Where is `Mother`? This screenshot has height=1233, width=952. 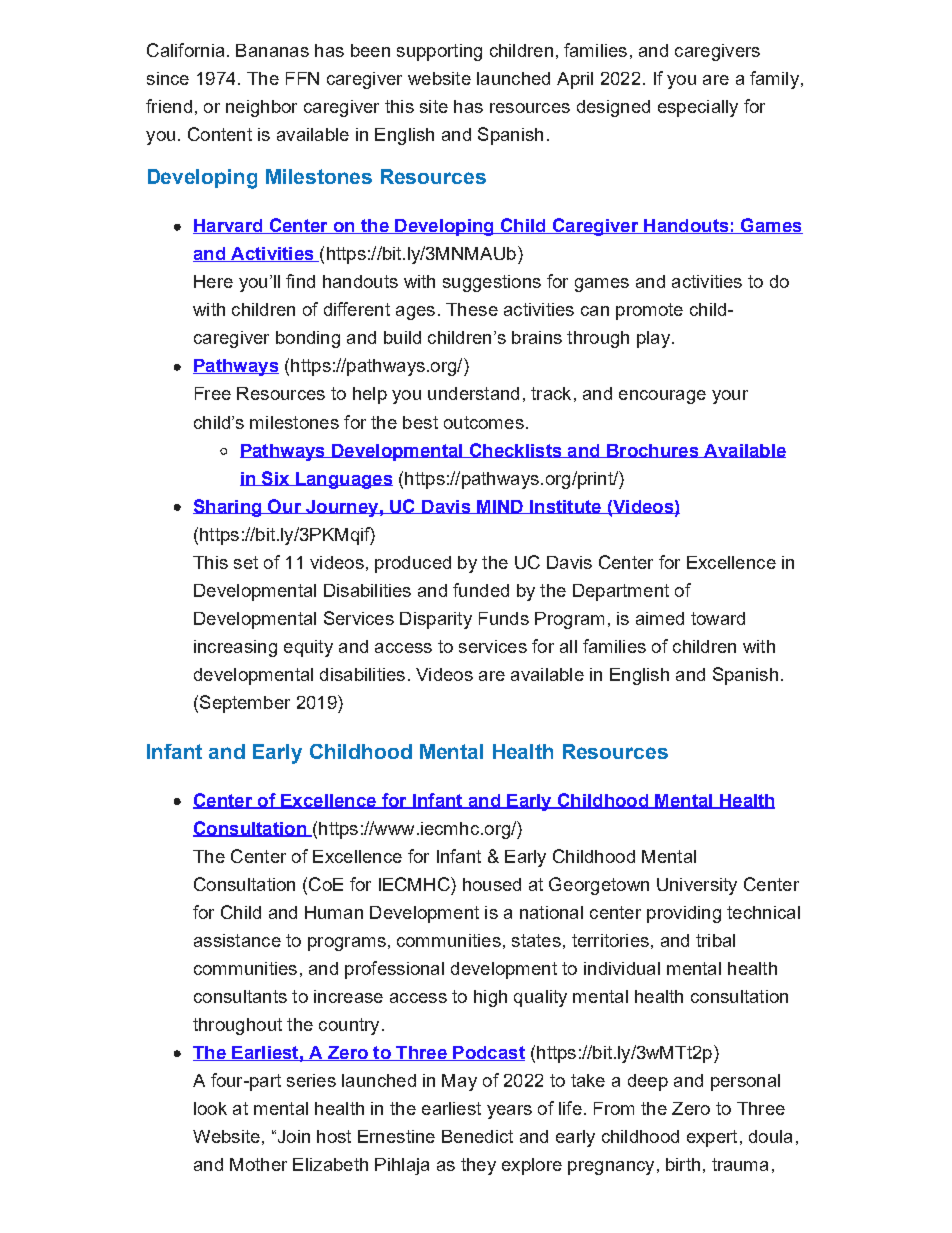 Mother is located at coordinates (258, 1164).
